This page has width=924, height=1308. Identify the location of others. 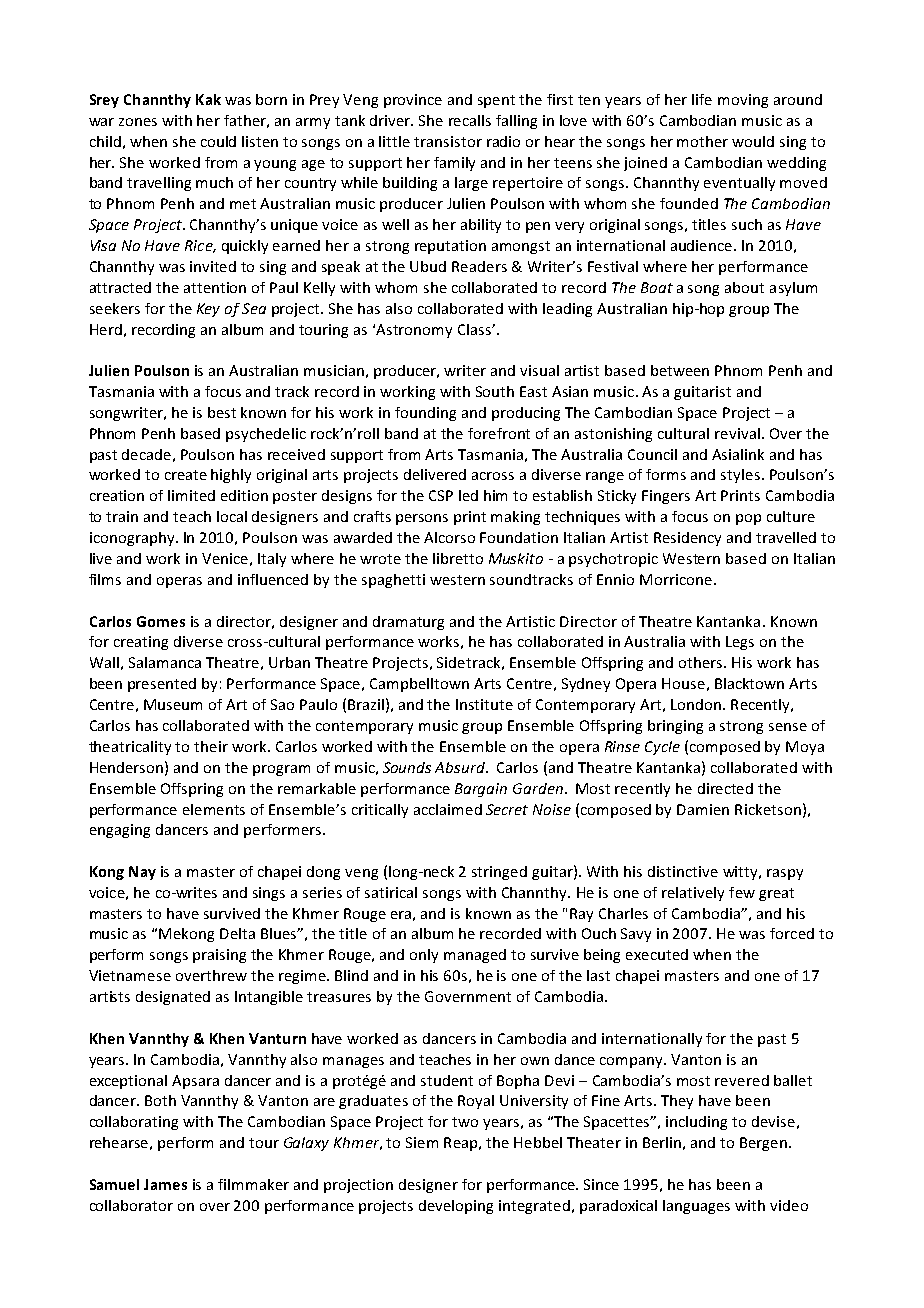
(702, 662).
